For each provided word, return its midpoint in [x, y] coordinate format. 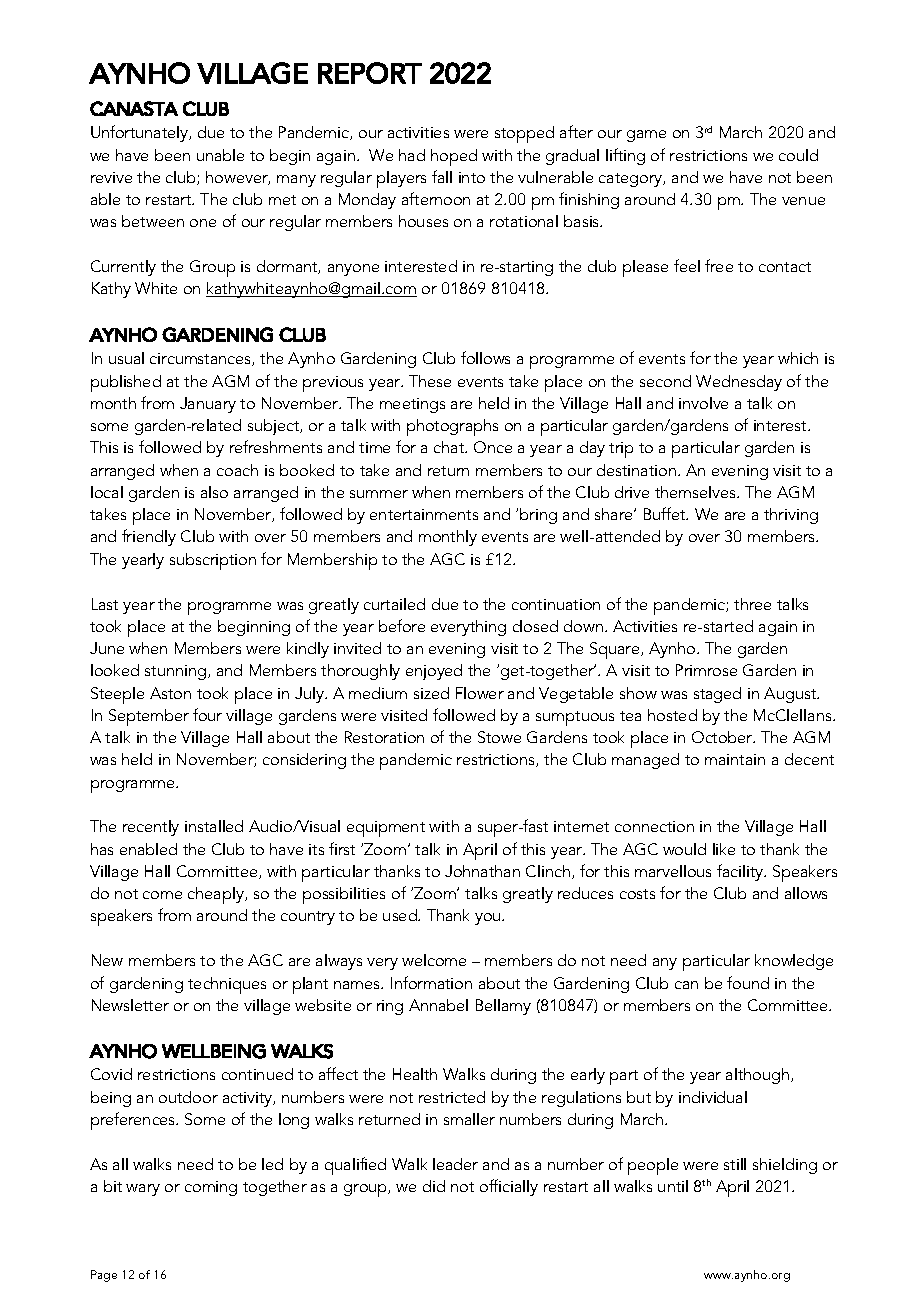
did [434, 1186]
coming [211, 1188]
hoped [454, 157]
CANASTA [134, 108]
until [673, 1186]
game [646, 136]
